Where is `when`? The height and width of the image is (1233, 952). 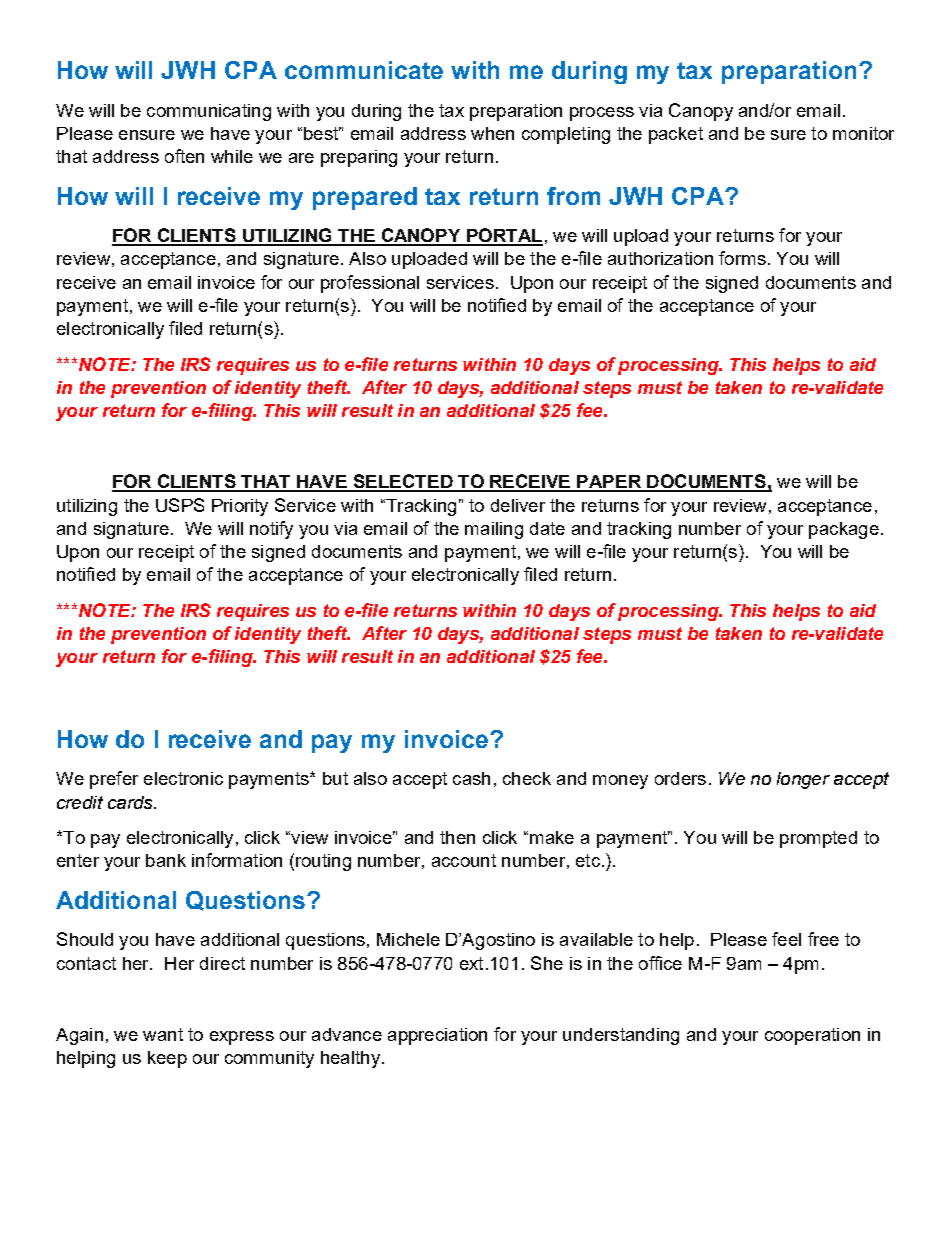
when is located at coordinates (492, 133).
